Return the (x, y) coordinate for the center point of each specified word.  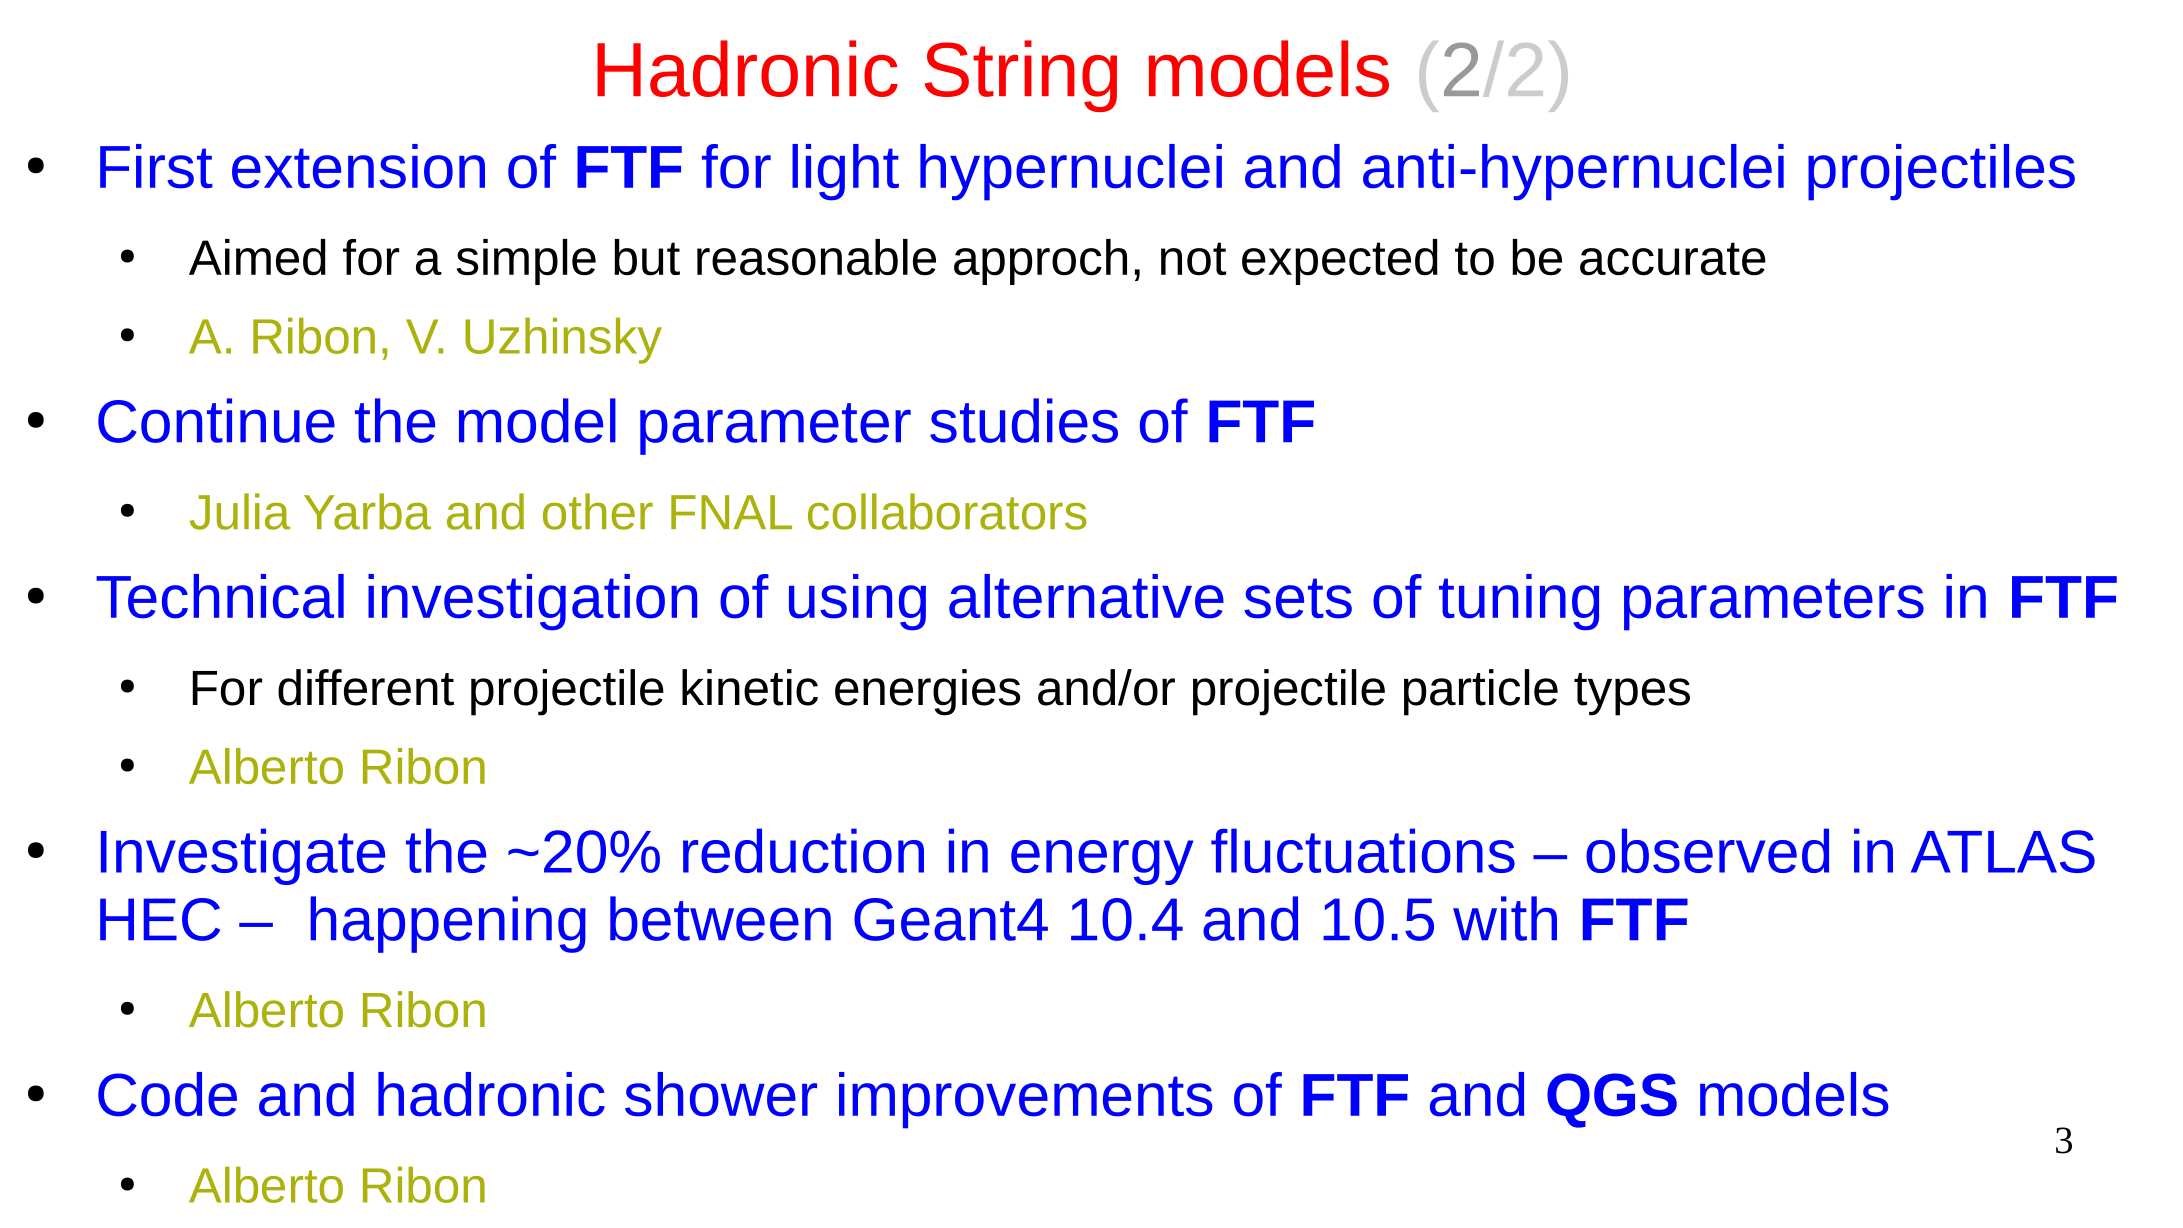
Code (167, 1094)
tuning (1519, 602)
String (1021, 76)
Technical (220, 596)
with (1505, 918)
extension (358, 166)
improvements (1025, 1100)
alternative (1086, 596)
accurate (1673, 259)
